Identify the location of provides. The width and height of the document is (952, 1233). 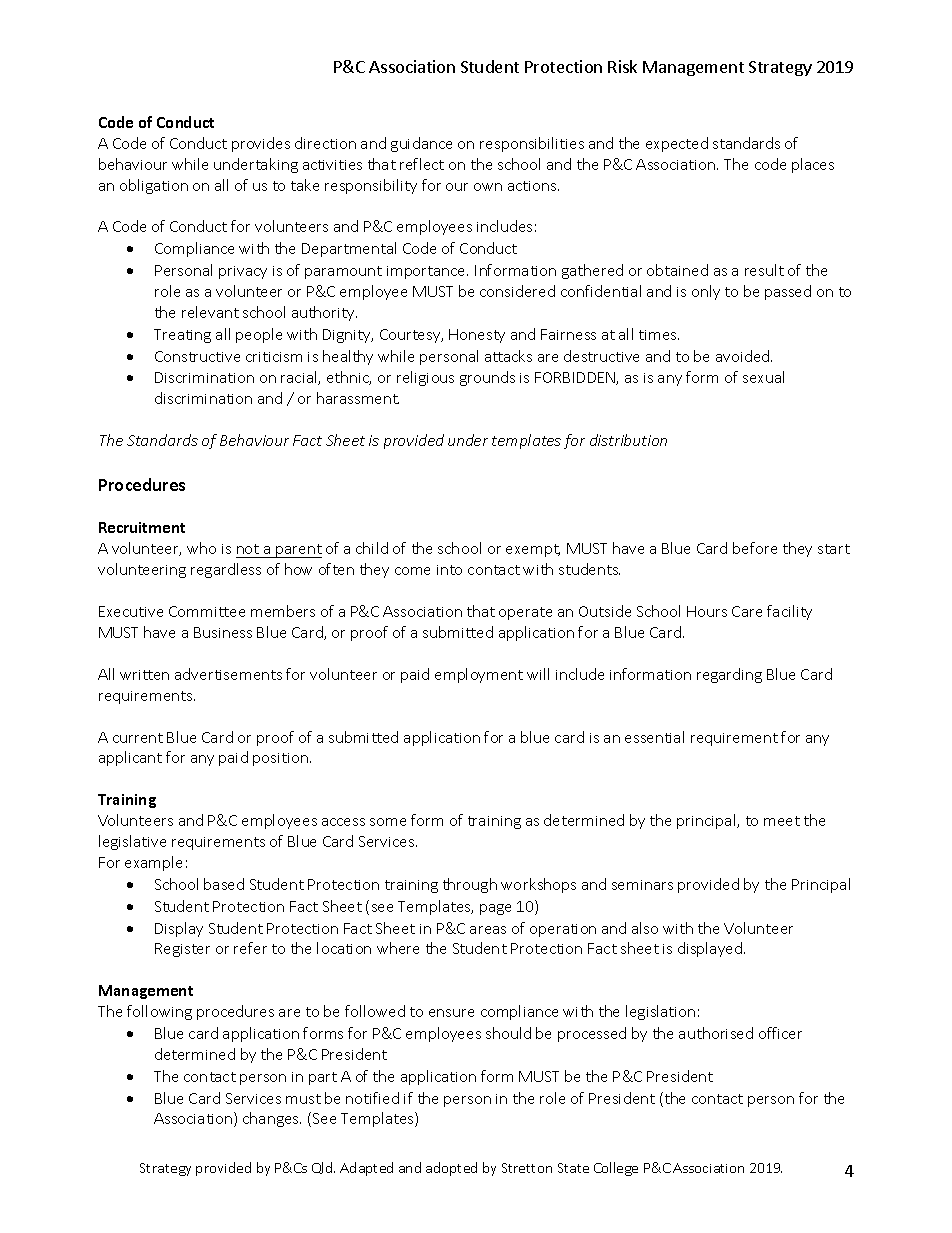
(261, 144).
